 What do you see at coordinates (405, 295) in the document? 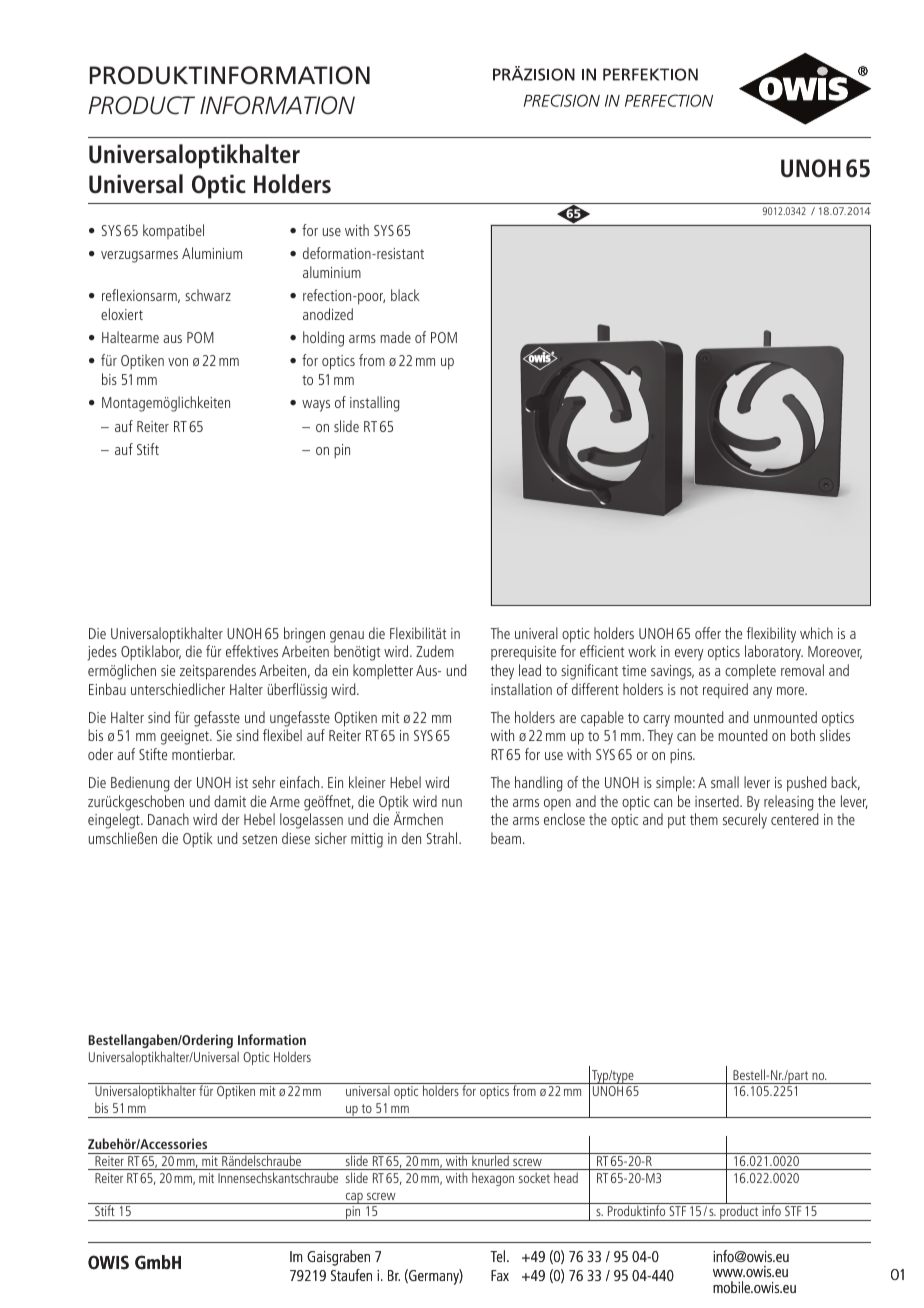
I see `black` at bounding box center [405, 295].
